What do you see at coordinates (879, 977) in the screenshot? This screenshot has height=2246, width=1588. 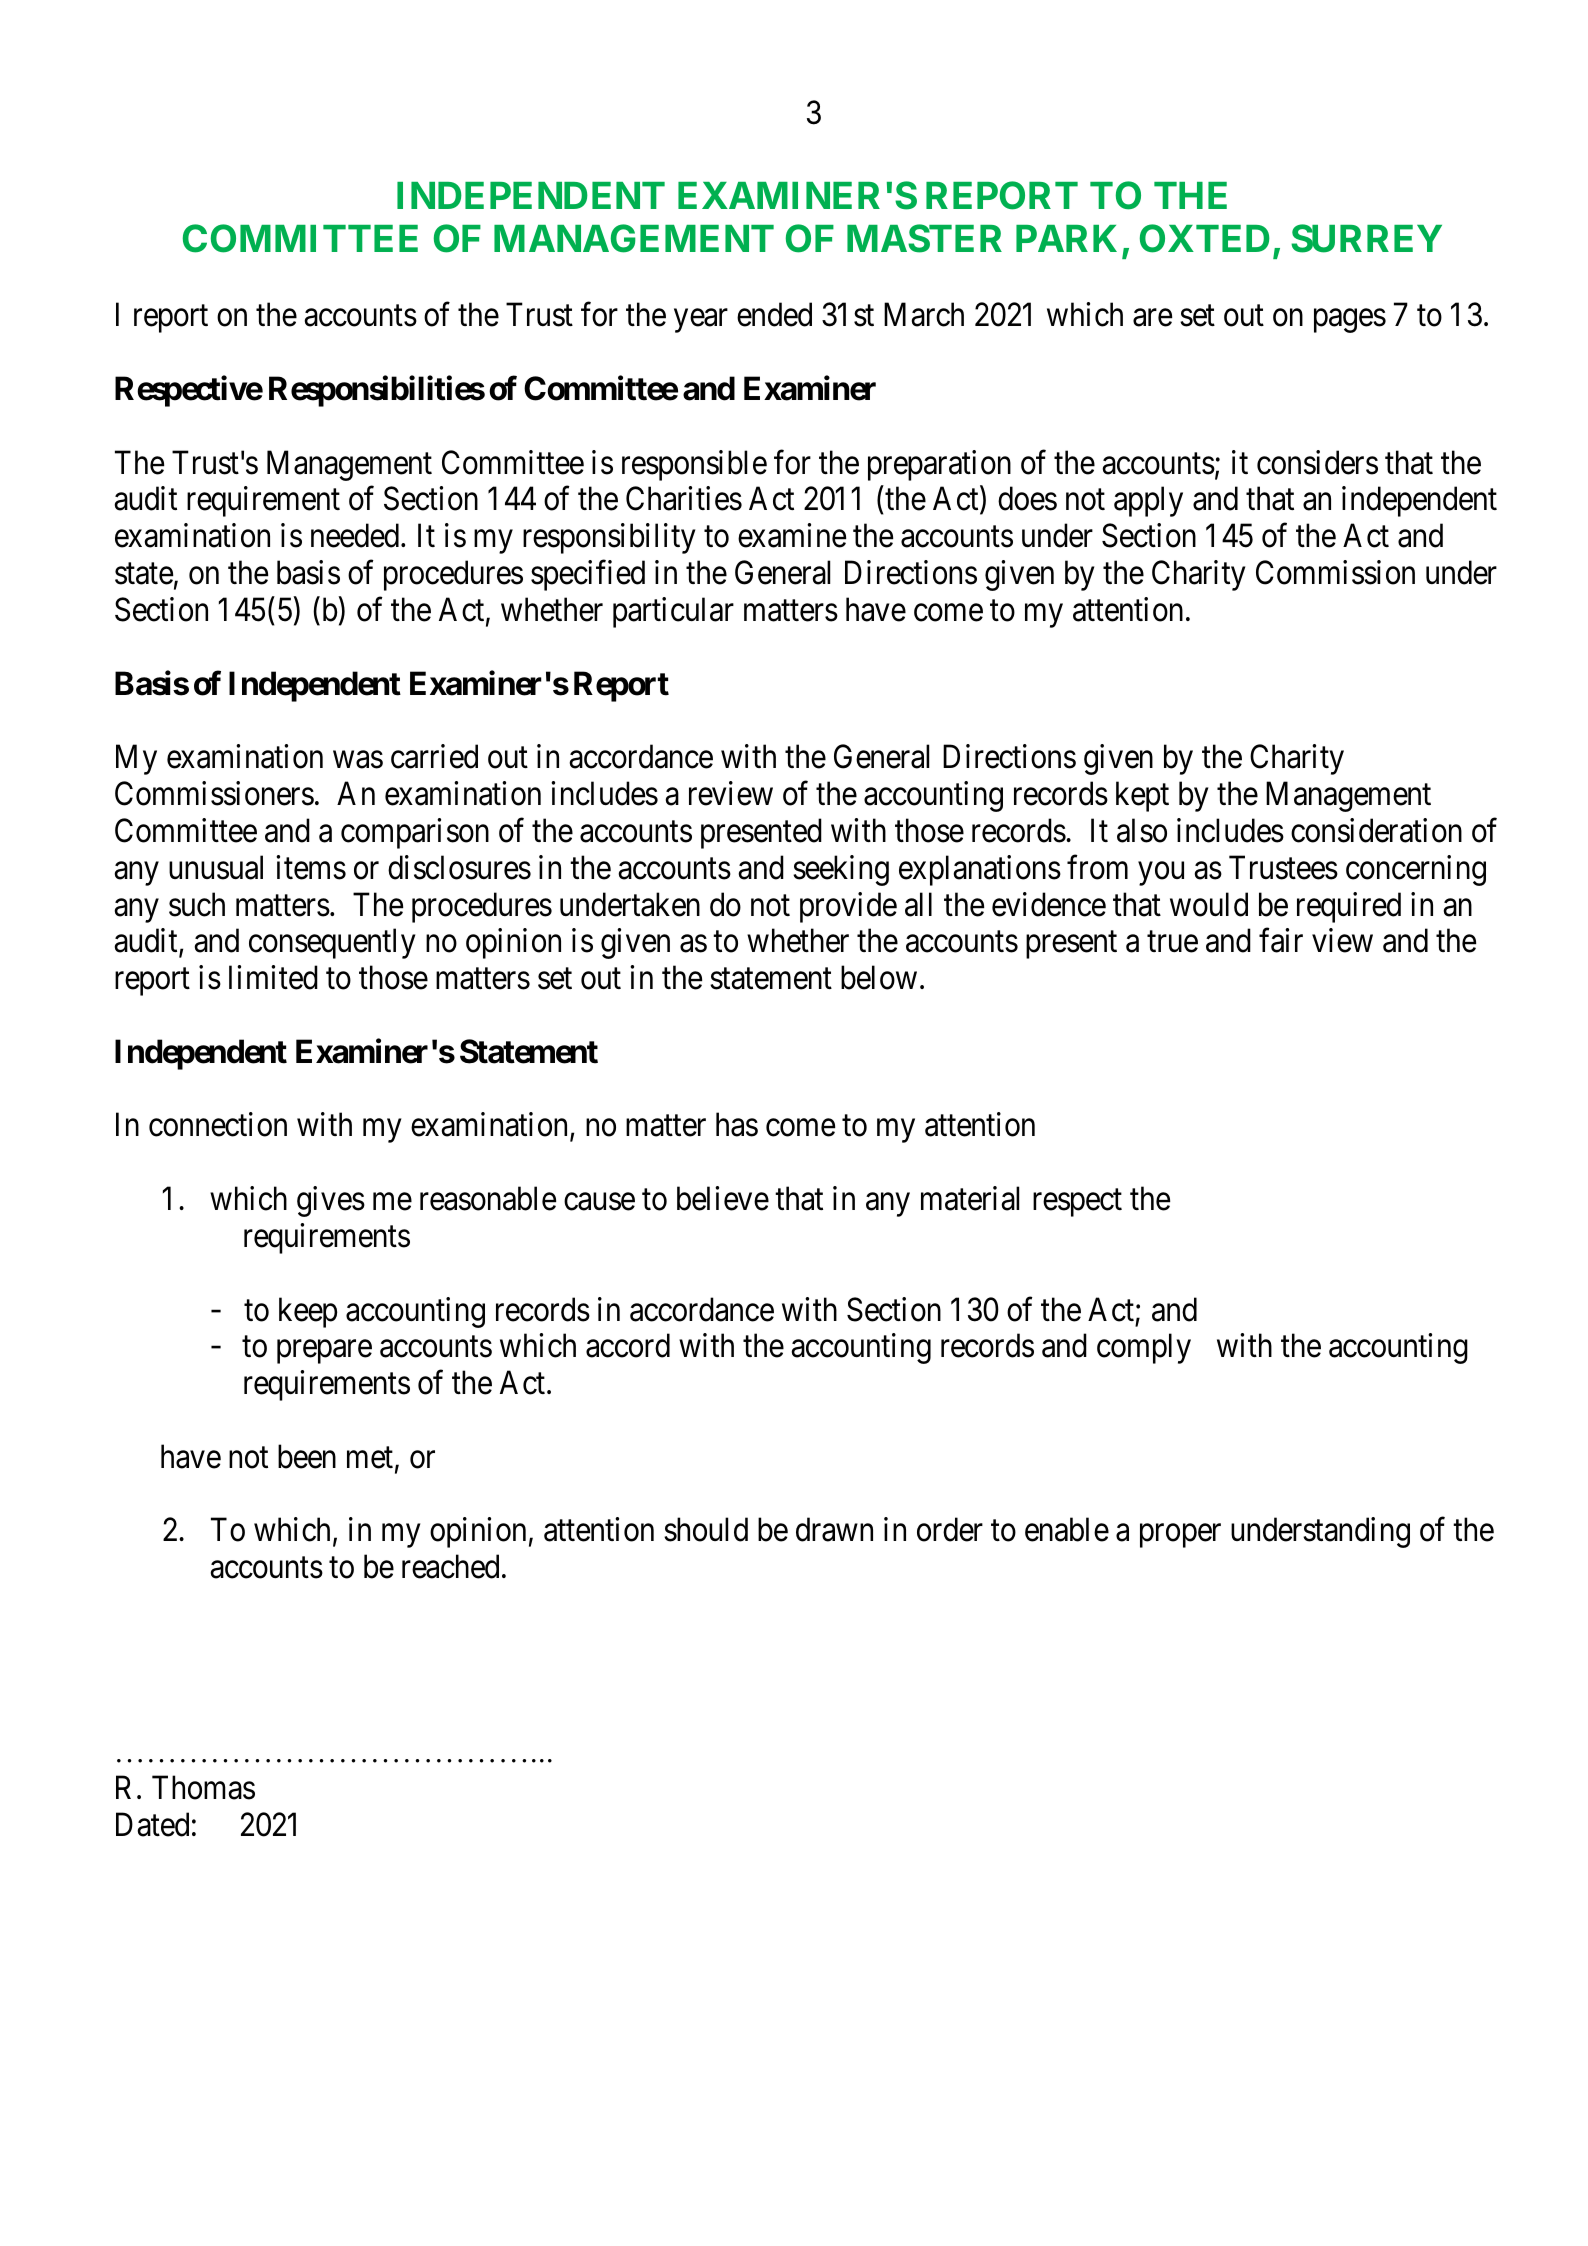 I see `below` at bounding box center [879, 977].
